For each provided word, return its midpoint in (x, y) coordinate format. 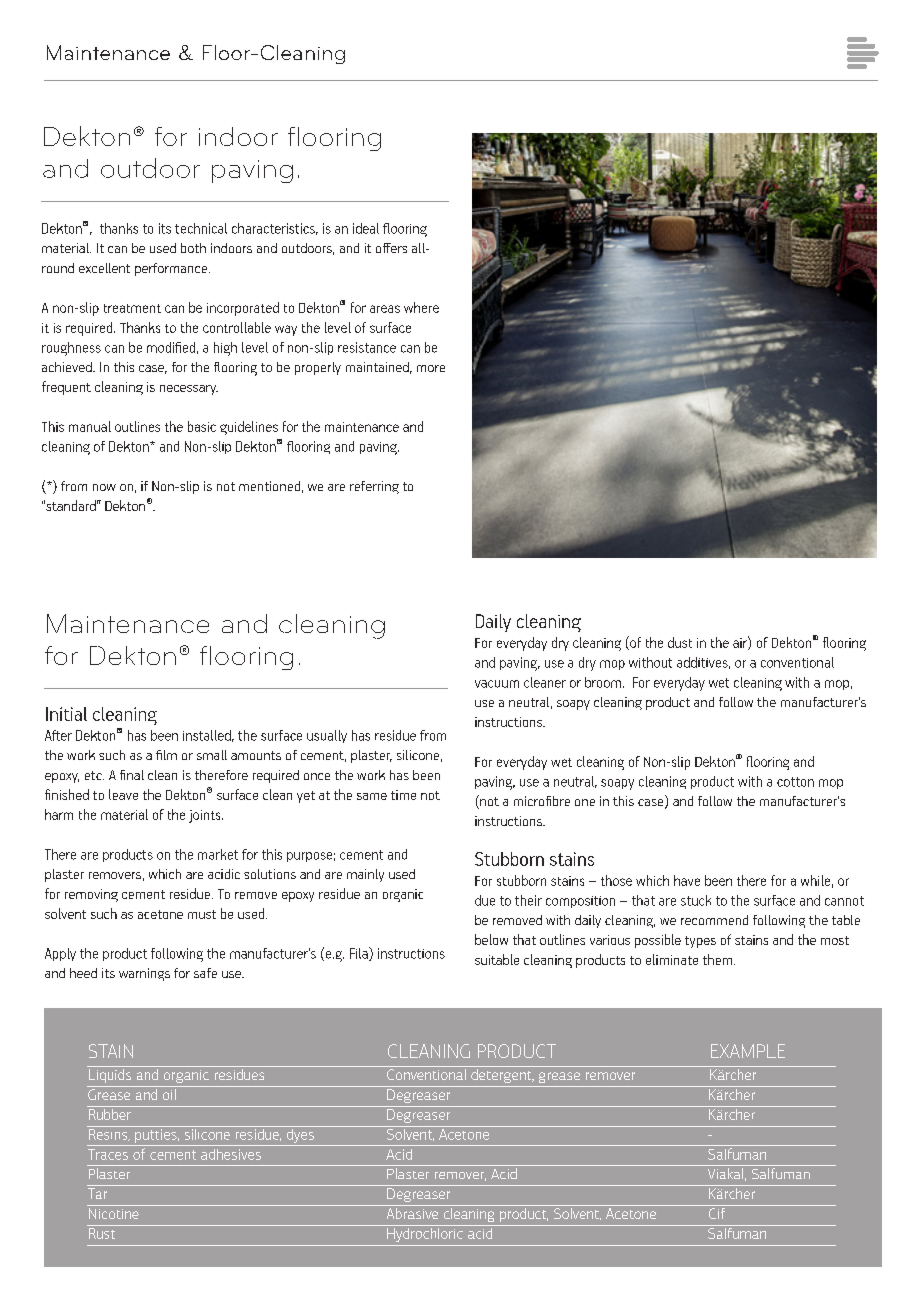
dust (680, 642)
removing (91, 895)
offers (391, 248)
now (104, 487)
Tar (97, 1193)
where (421, 307)
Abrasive (412, 1212)
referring (374, 487)
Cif (717, 1212)
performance (172, 269)
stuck (696, 900)
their (528, 900)
